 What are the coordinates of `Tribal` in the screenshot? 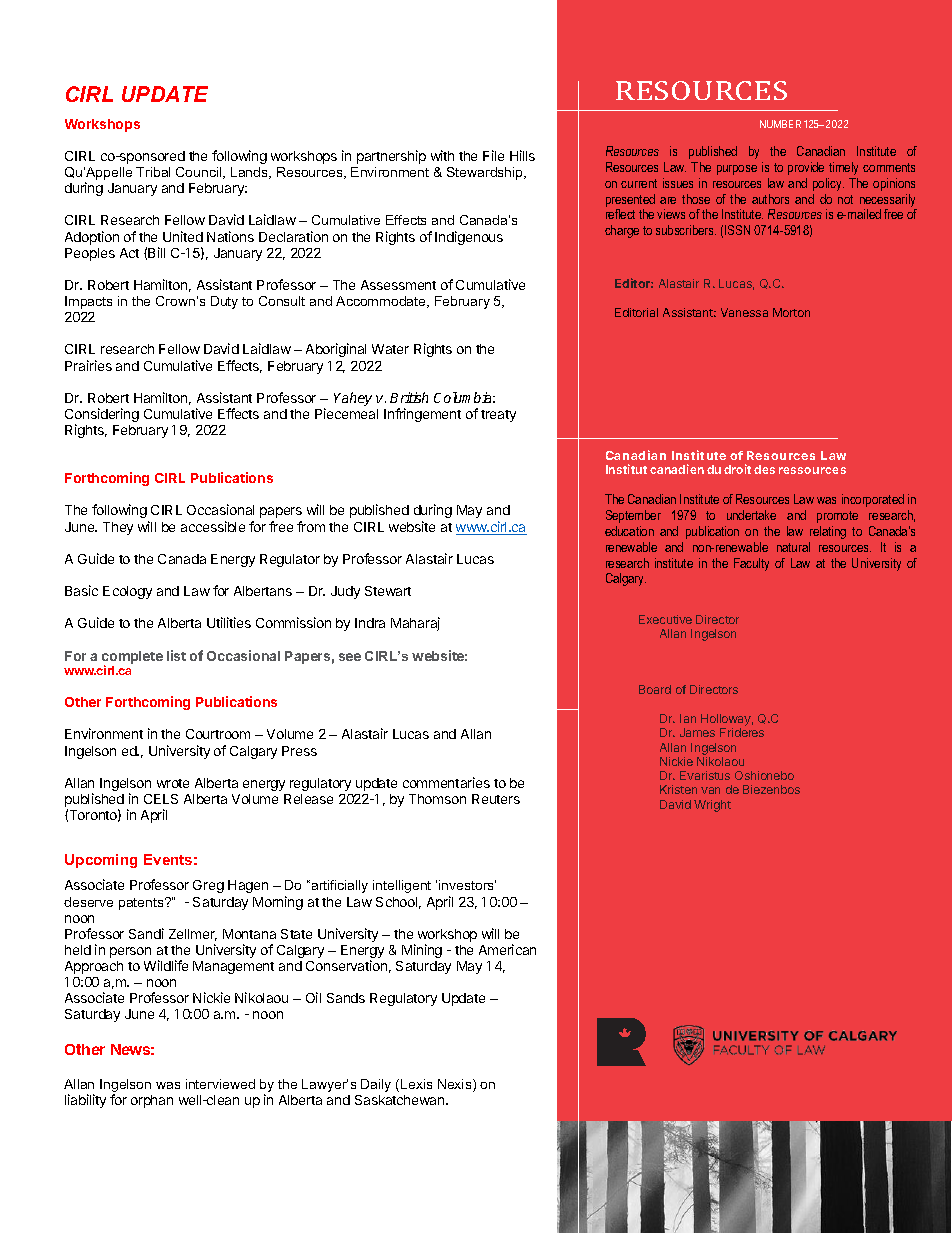 It's located at (153, 172).
